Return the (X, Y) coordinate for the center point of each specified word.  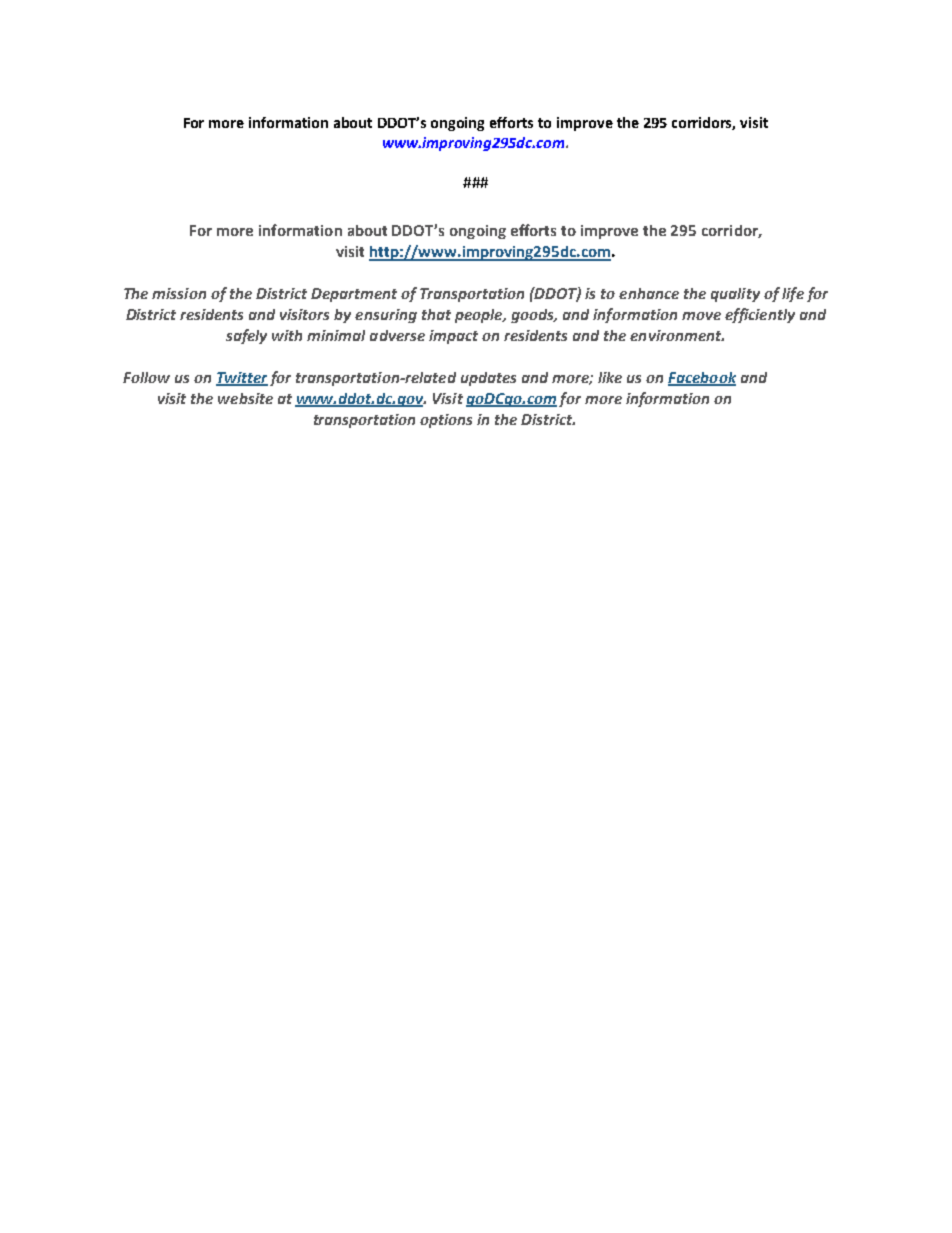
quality (735, 295)
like (610, 377)
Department (354, 295)
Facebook (702, 378)
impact (453, 337)
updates (488, 379)
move (701, 316)
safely (246, 336)
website (245, 398)
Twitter (242, 378)
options (446, 421)
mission (179, 293)
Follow (146, 377)
